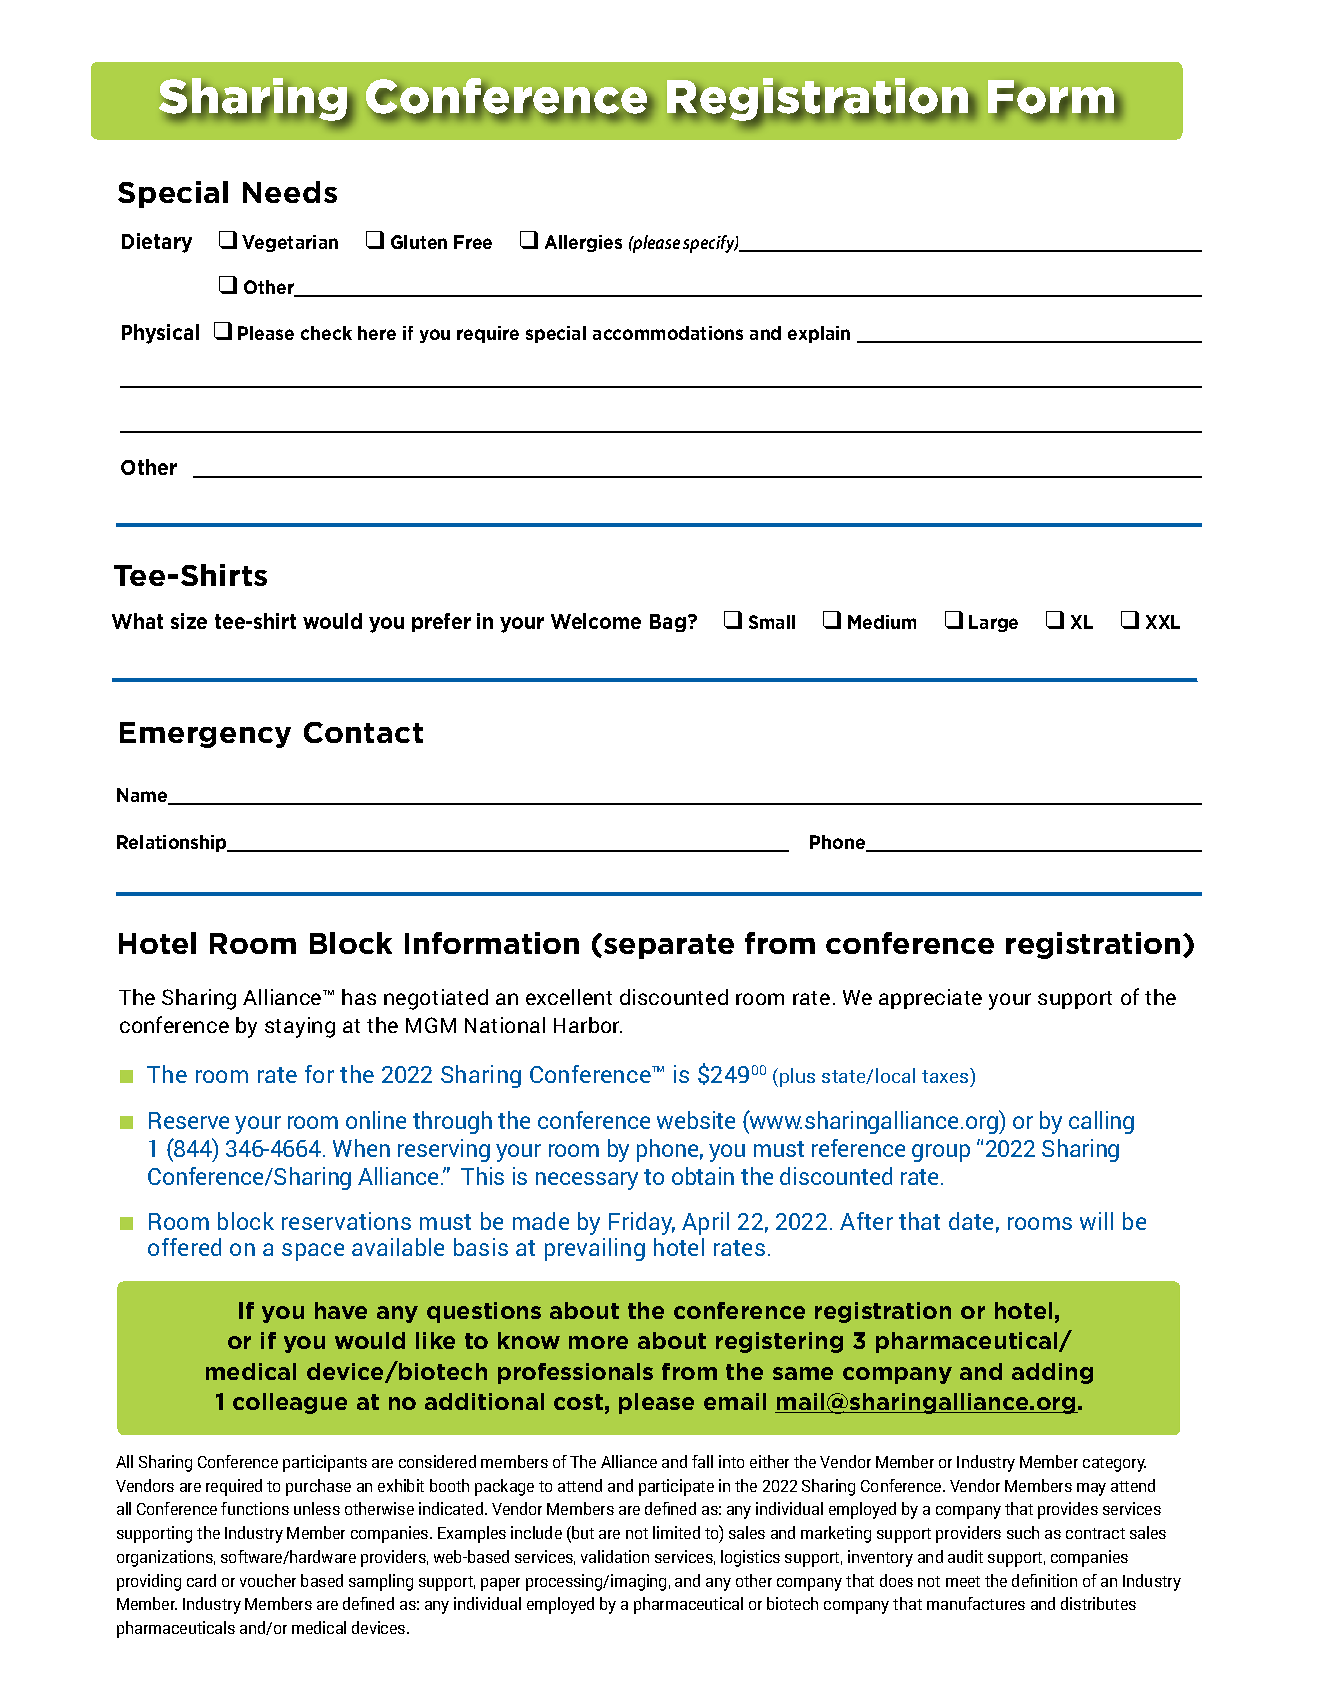 This image has width=1318, height=1706. Describe the element at coordinates (268, 1580) in the image. I see `voucher` at that location.
